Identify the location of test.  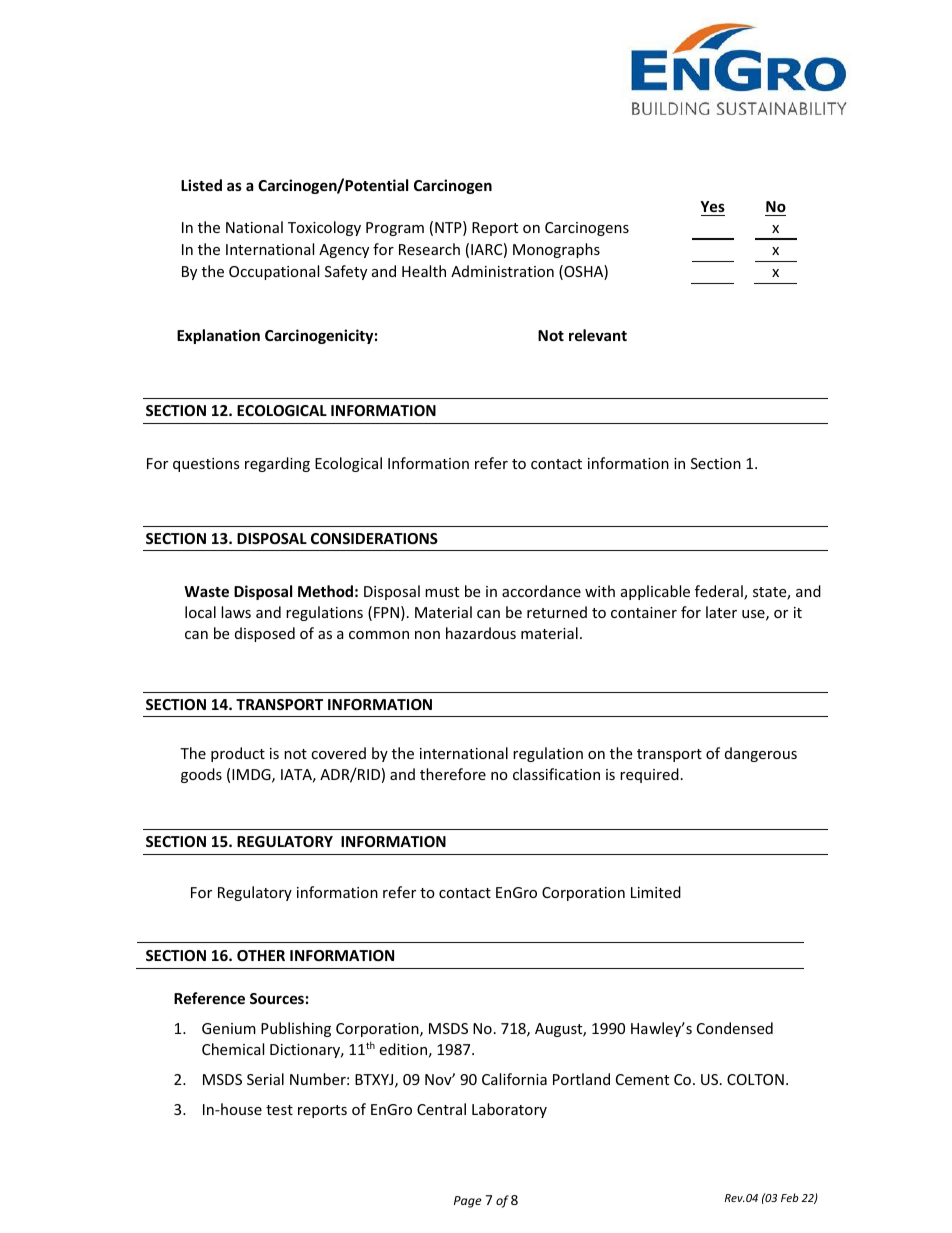
(279, 1110).
